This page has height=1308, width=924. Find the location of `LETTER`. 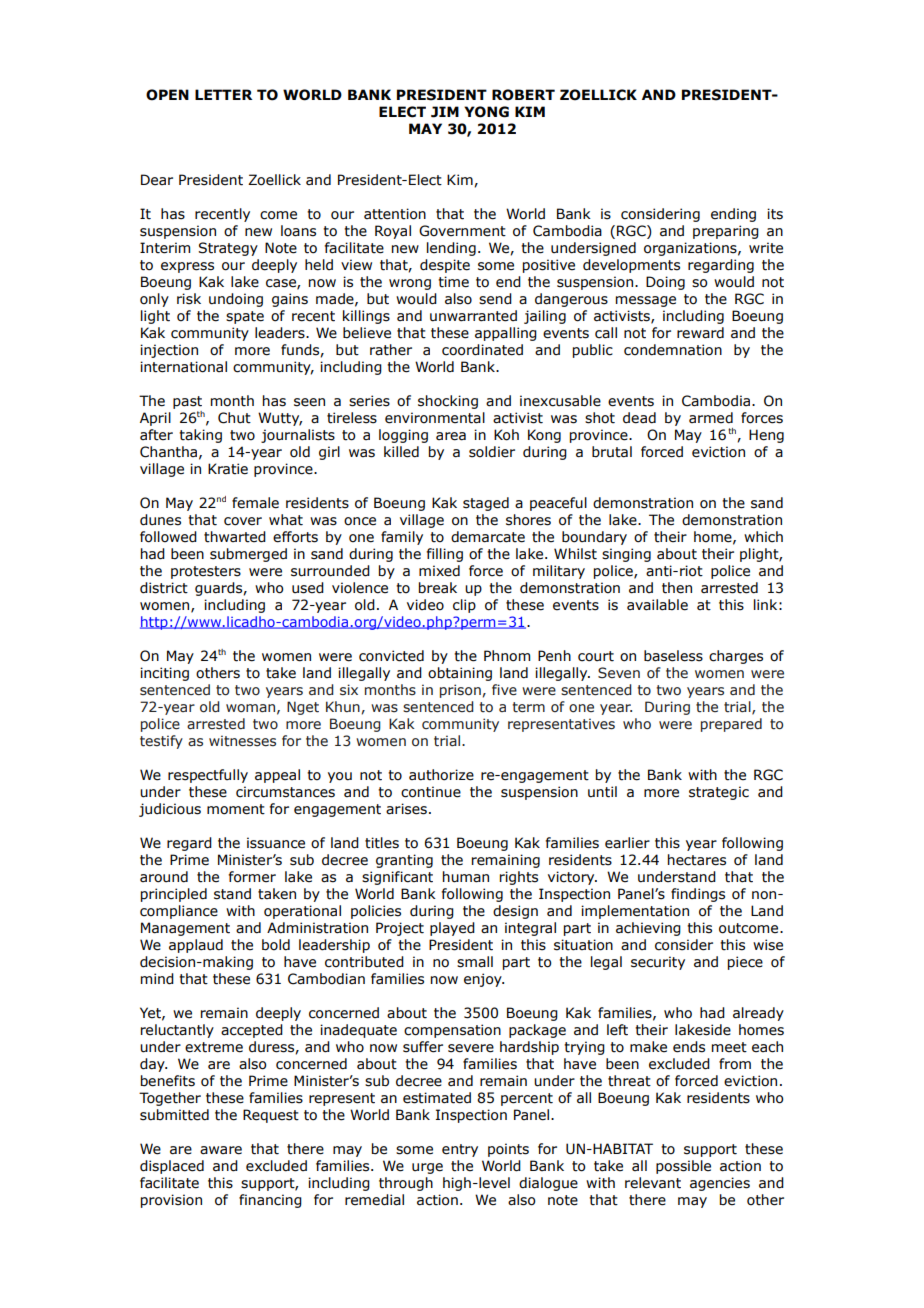

LETTER is located at coordinates (223, 94).
